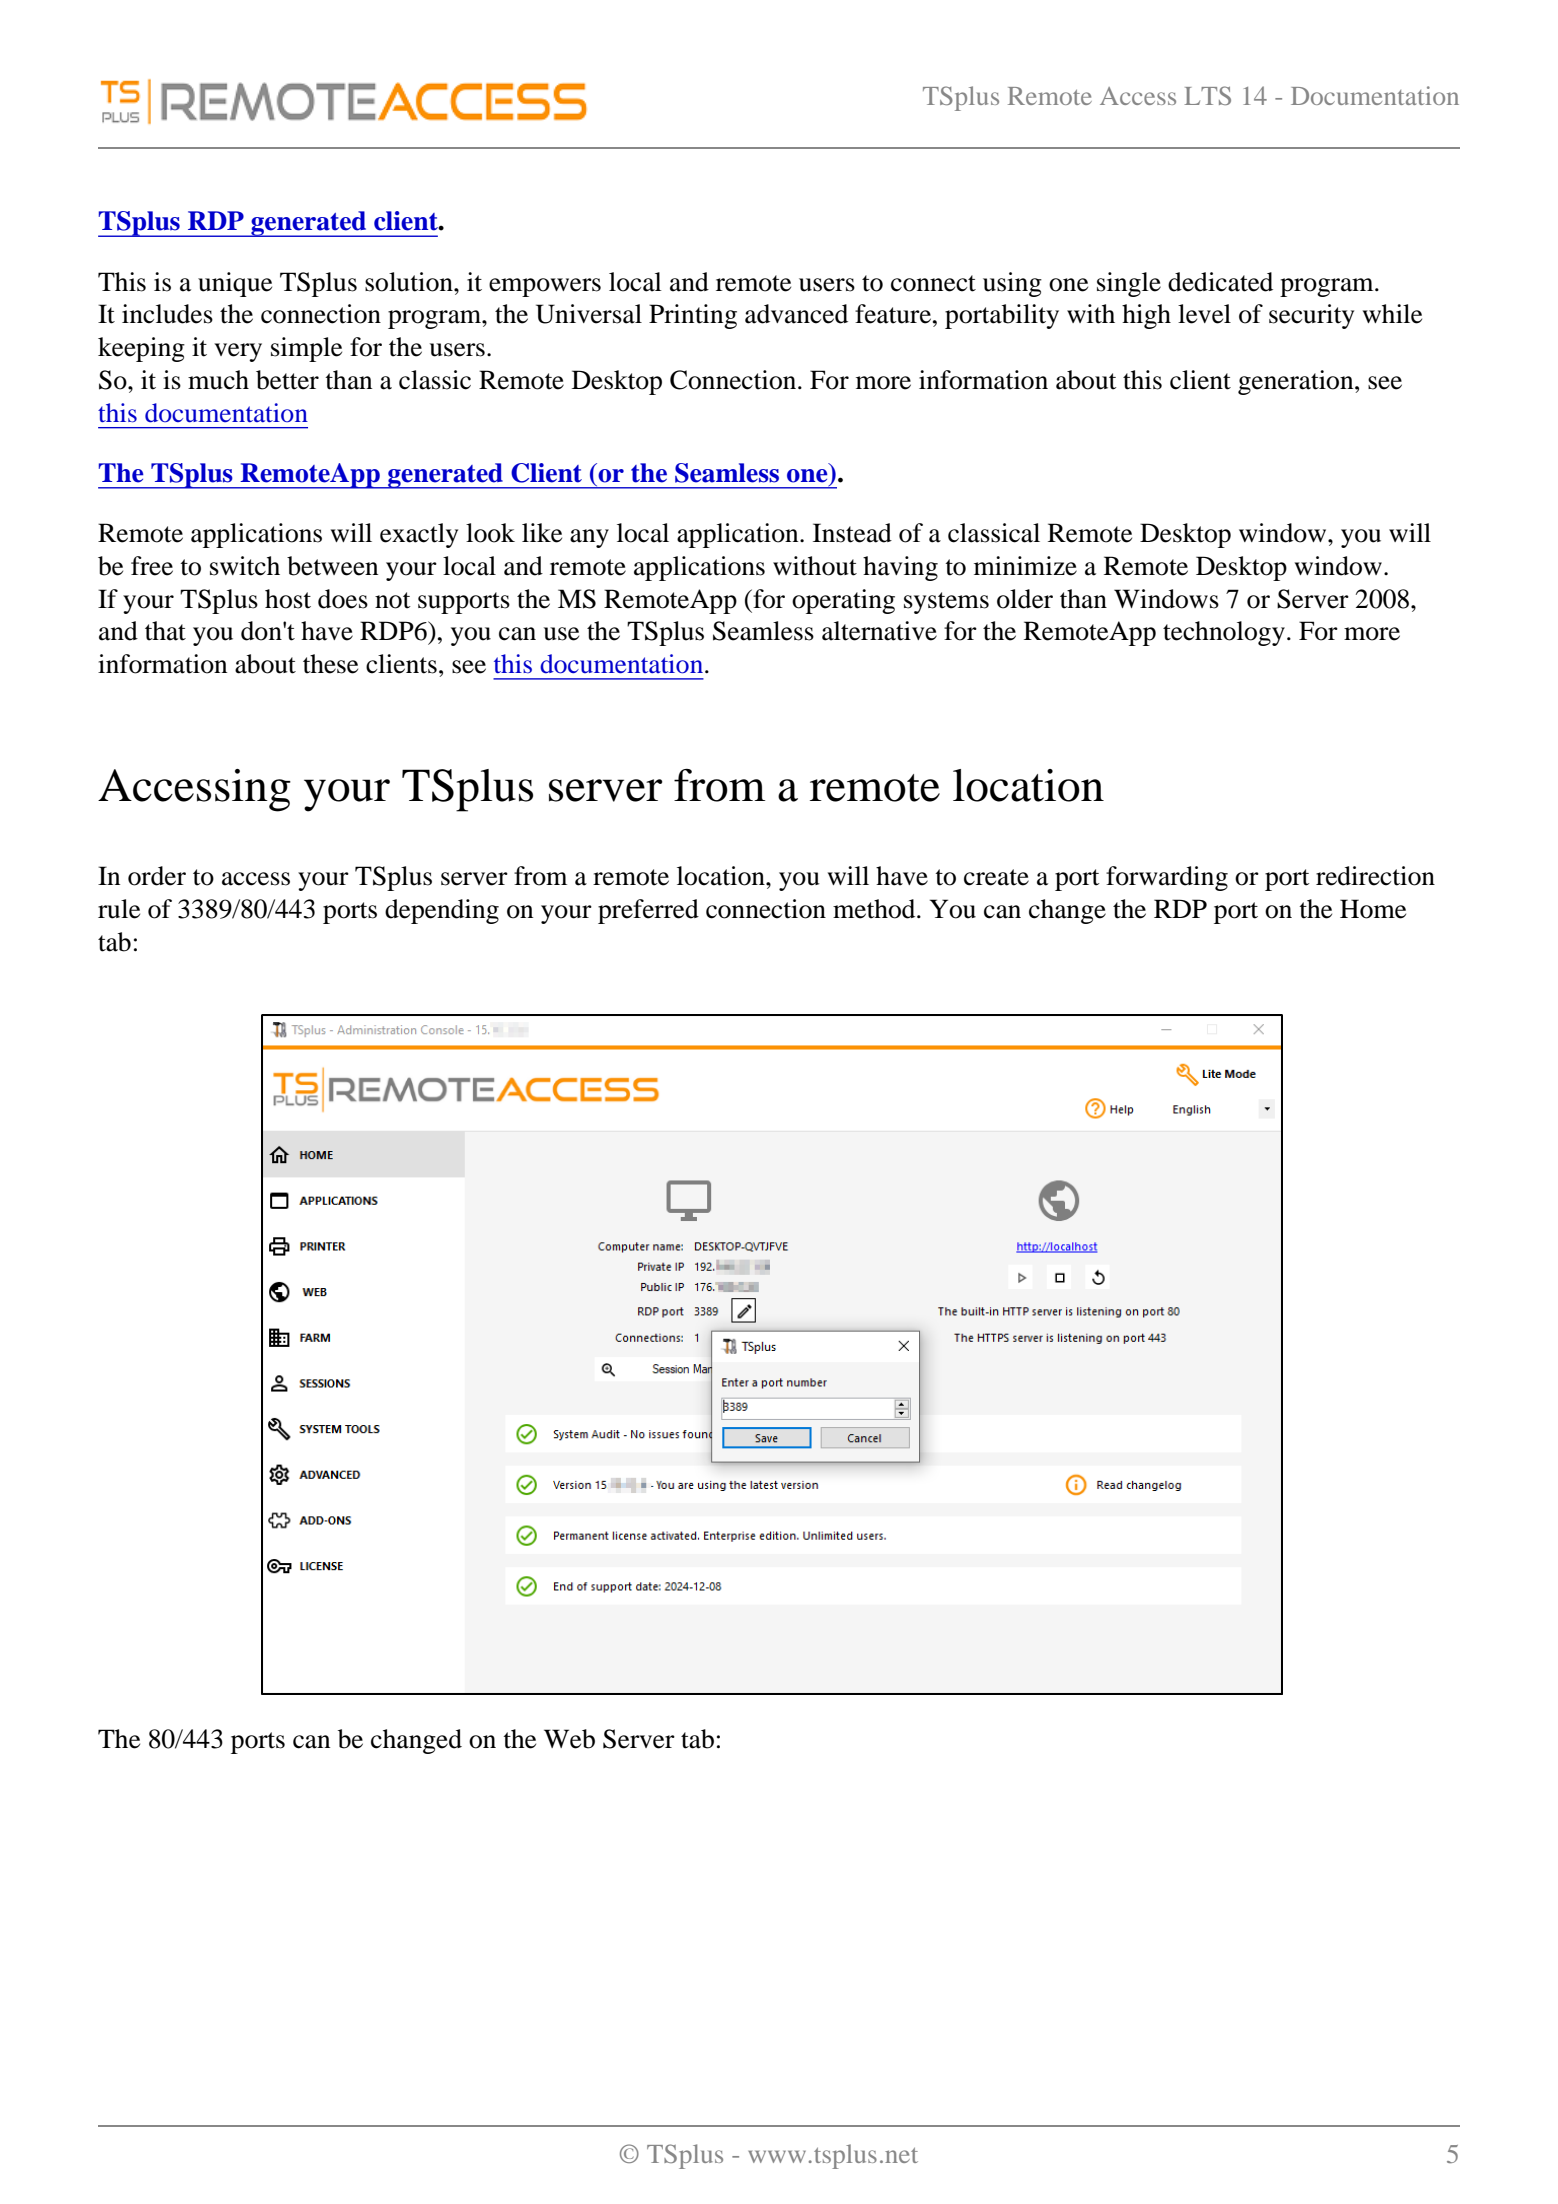  What do you see at coordinates (442, 911) in the page?
I see `depending` at bounding box center [442, 911].
